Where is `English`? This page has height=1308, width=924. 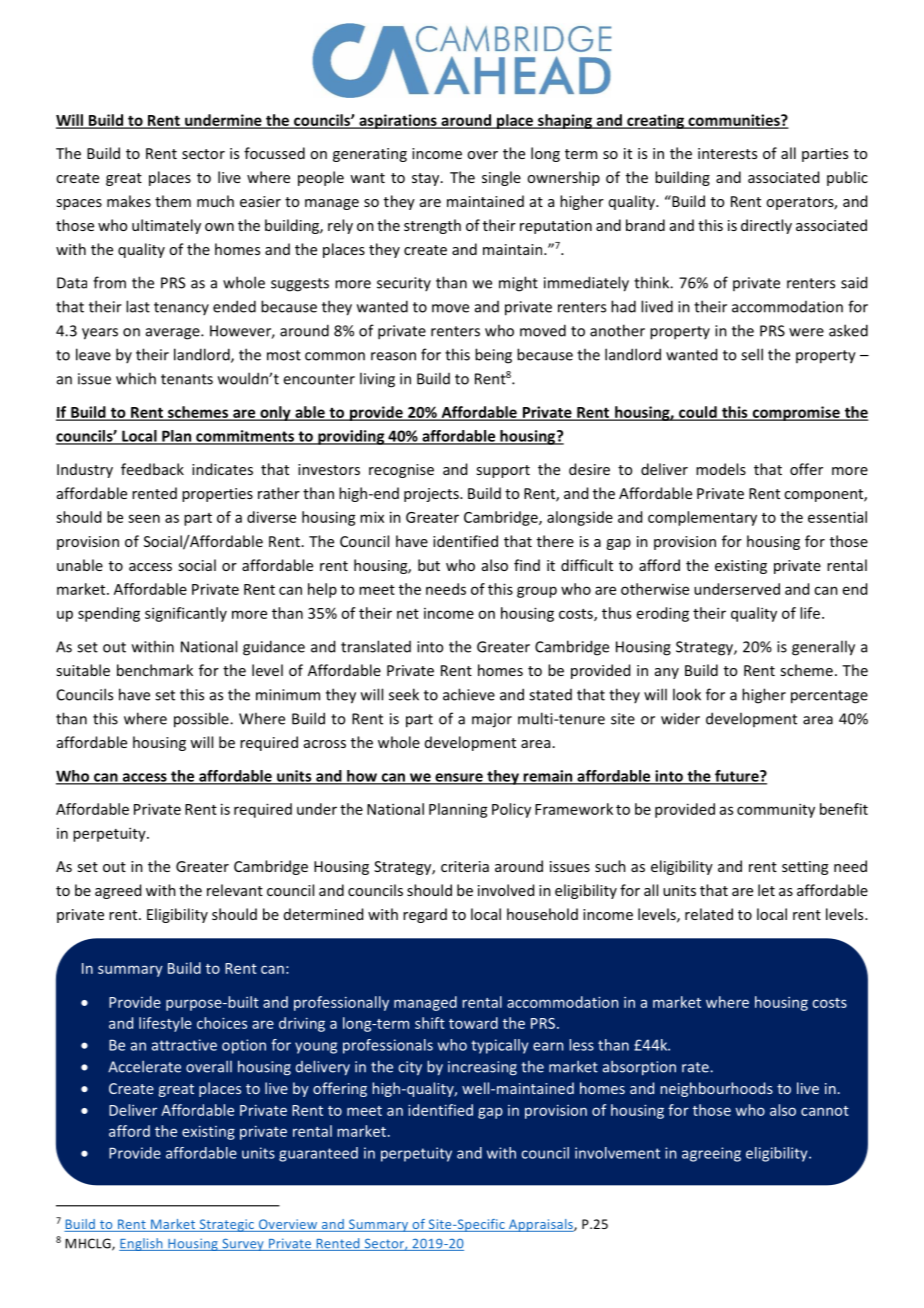 English is located at coordinates (142, 1244).
